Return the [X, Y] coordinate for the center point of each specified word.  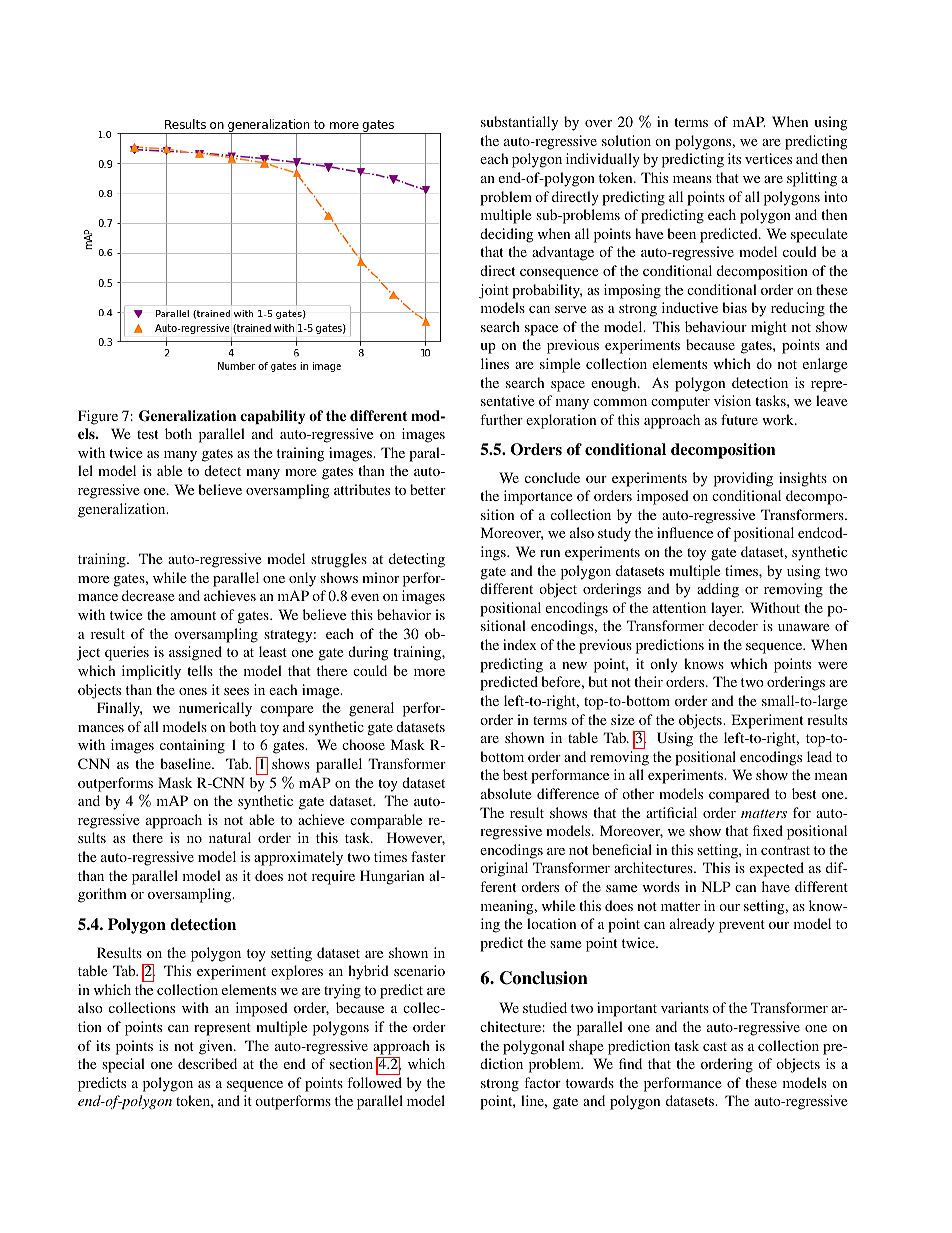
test [147, 434]
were [832, 665]
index [520, 644]
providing [743, 479]
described [207, 1063]
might [769, 328]
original [504, 869]
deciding [506, 235]
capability [272, 417]
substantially [519, 123]
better [428, 489]
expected [776, 869]
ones [193, 691]
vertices [768, 158]
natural [230, 837]
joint [494, 291]
